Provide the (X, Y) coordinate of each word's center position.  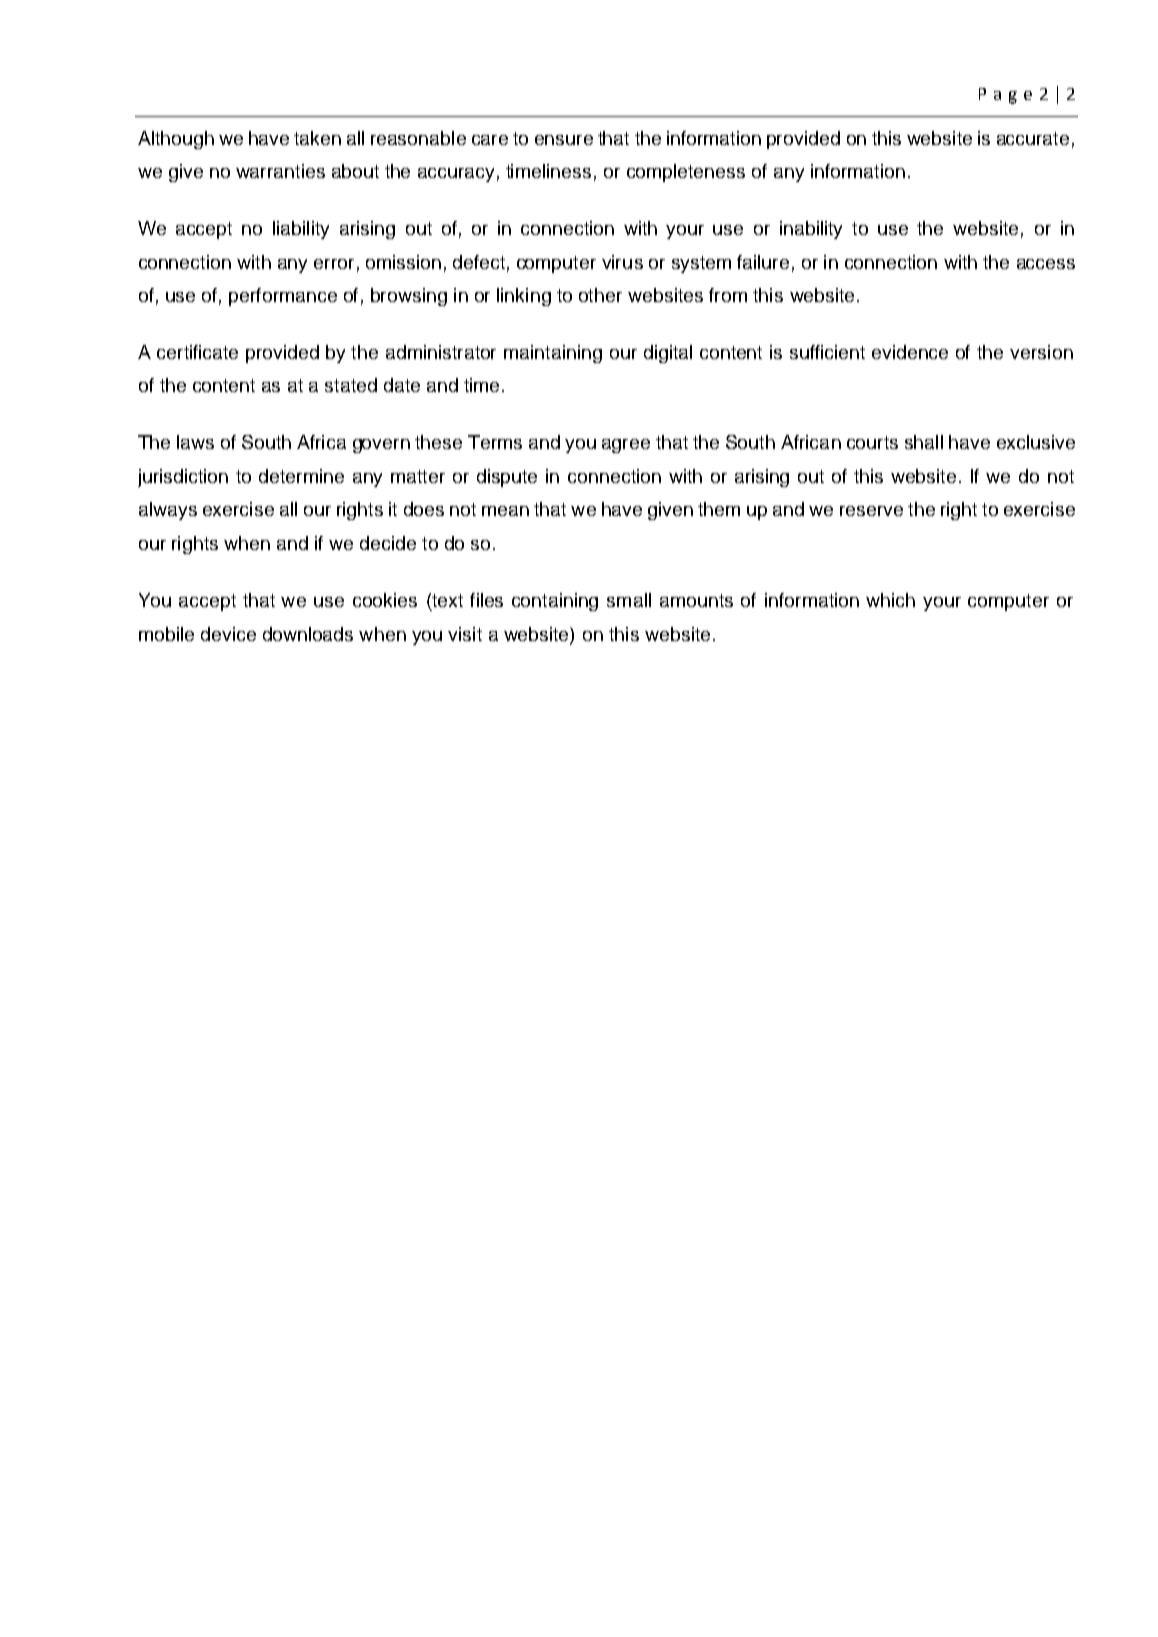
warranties (280, 171)
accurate (1033, 138)
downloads (308, 634)
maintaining (553, 354)
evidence (910, 352)
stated (351, 385)
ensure (564, 140)
